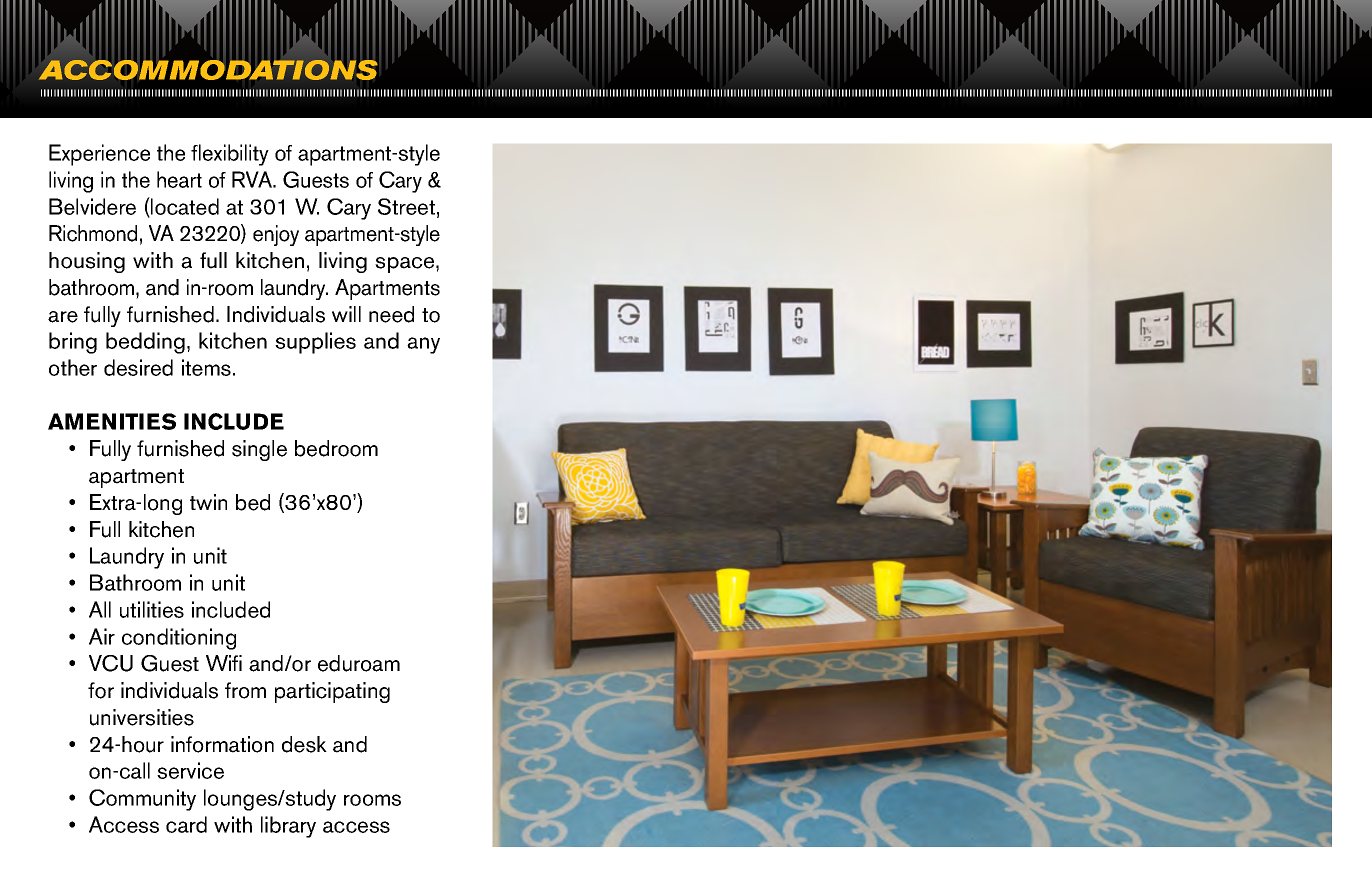 The width and height of the image is (1372, 887). What do you see at coordinates (332, 692) in the image?
I see `participating` at bounding box center [332, 692].
